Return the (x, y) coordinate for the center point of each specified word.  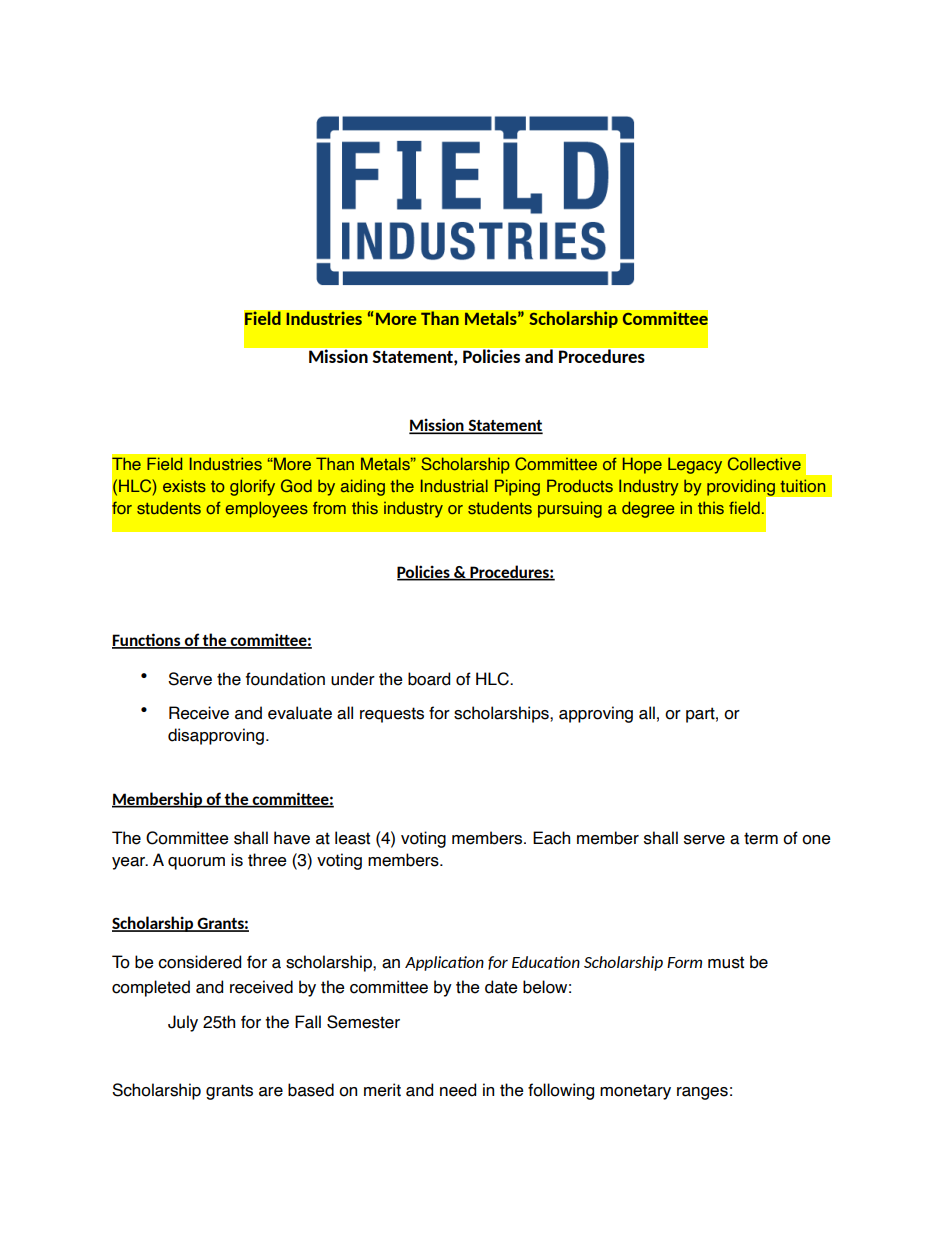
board (429, 679)
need (458, 1090)
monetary (635, 1092)
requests (392, 715)
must (726, 962)
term (761, 838)
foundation (285, 679)
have (292, 838)
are (271, 1092)
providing (742, 488)
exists (184, 485)
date (501, 987)
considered (199, 962)
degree (648, 509)
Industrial (454, 485)
